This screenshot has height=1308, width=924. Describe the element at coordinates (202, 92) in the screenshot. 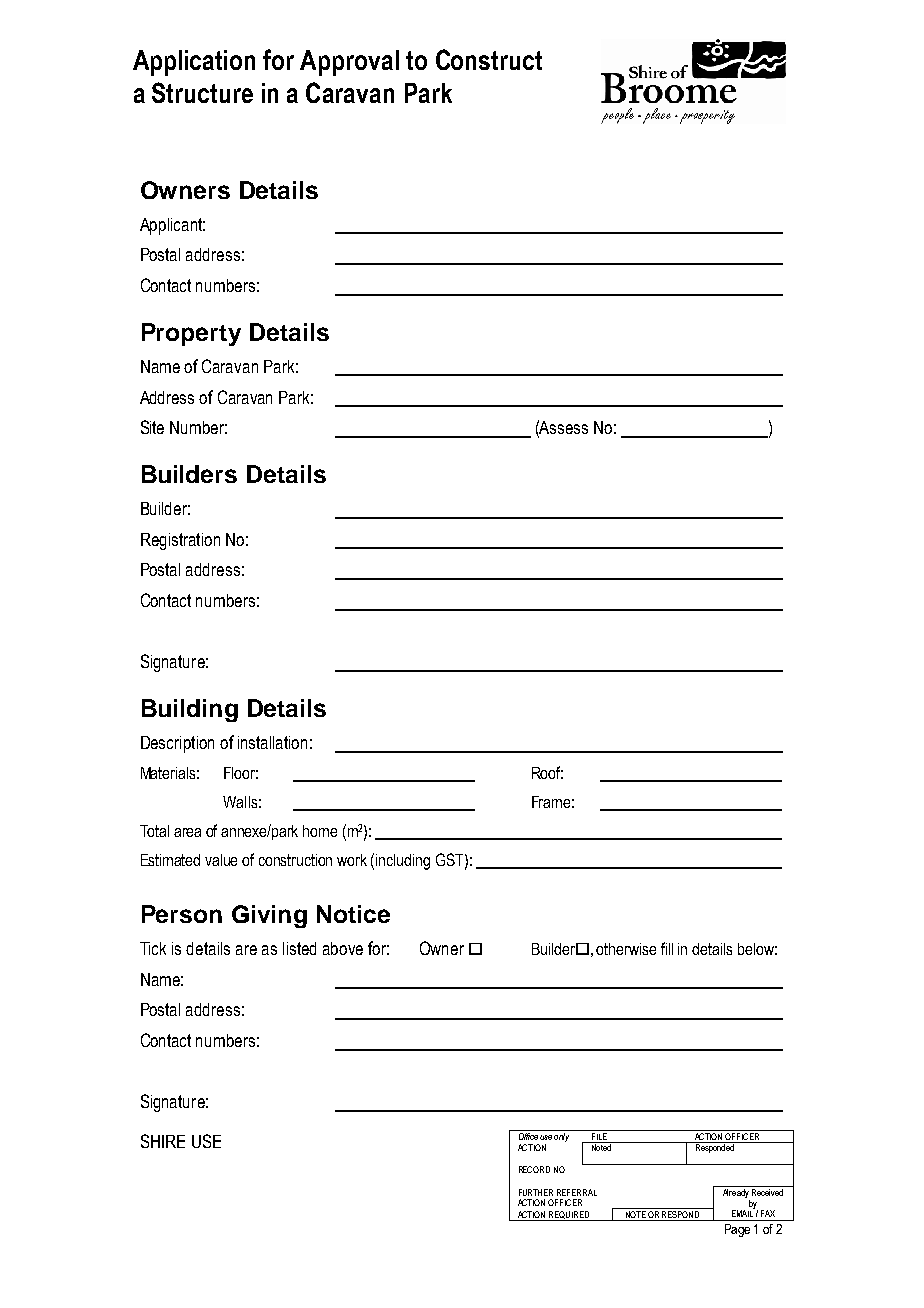

I see `Structure` at that location.
